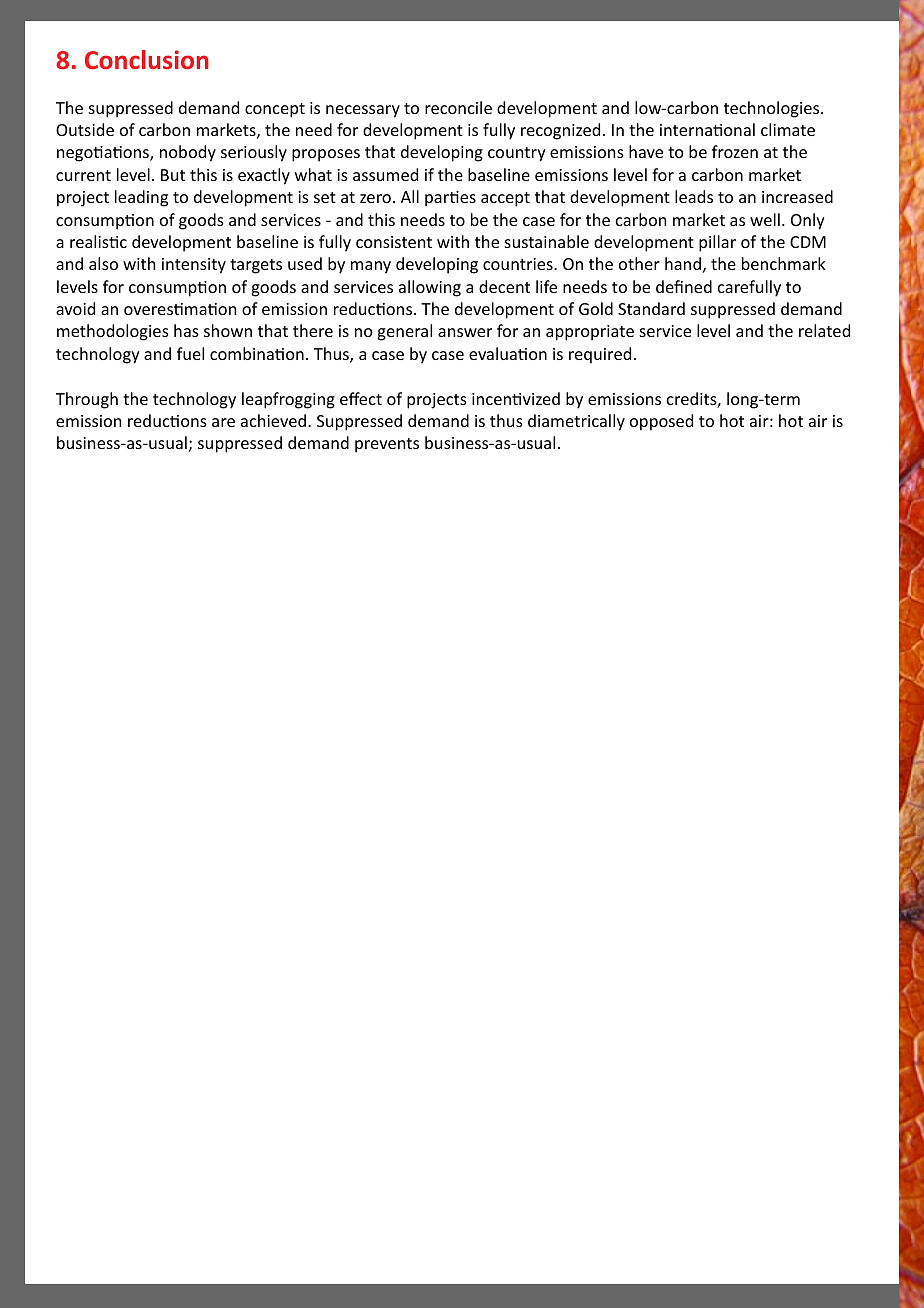 The height and width of the image is (1308, 924). What do you see at coordinates (458, 107) in the image?
I see `reconcile` at bounding box center [458, 107].
